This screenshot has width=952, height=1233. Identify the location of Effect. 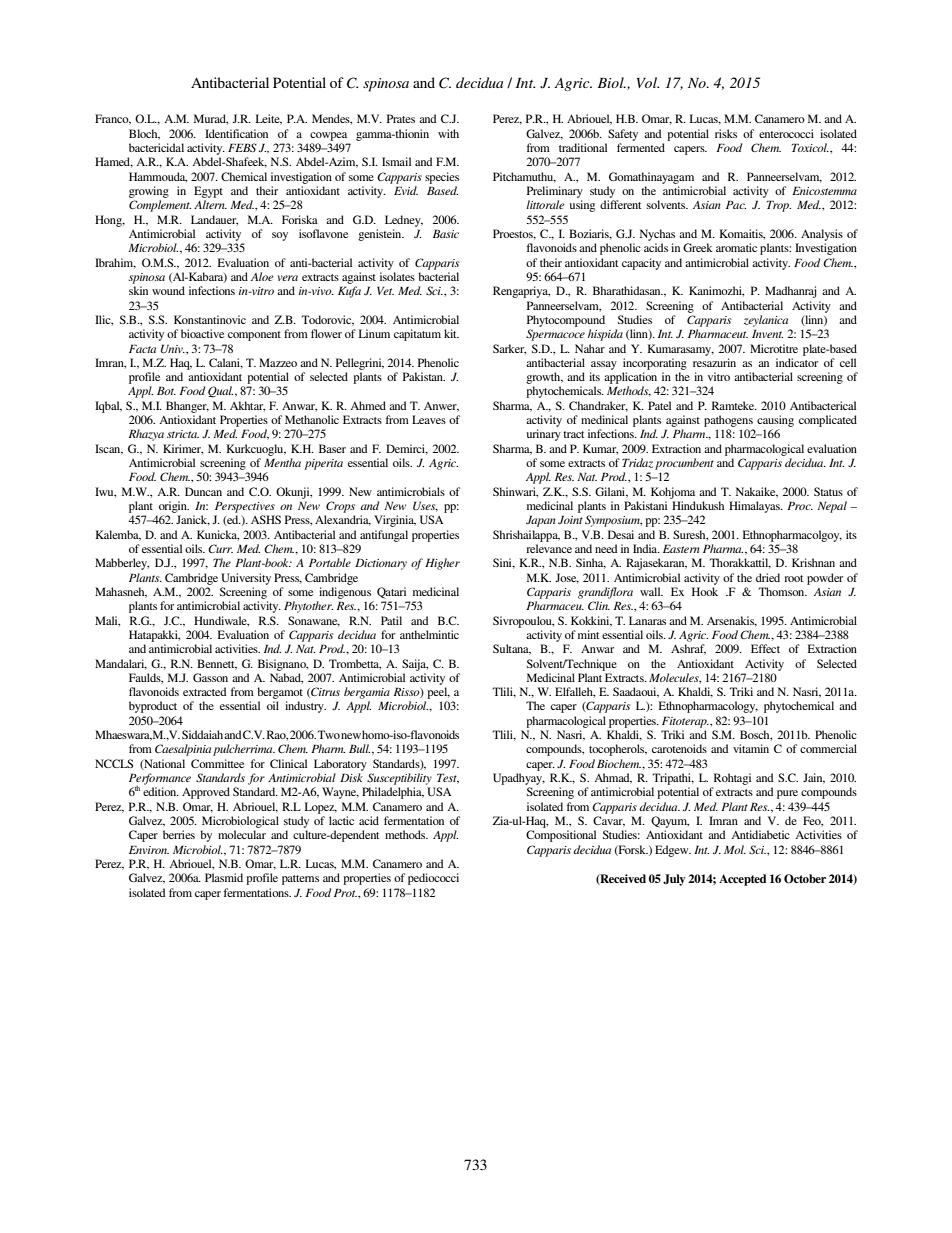
(765, 648).
